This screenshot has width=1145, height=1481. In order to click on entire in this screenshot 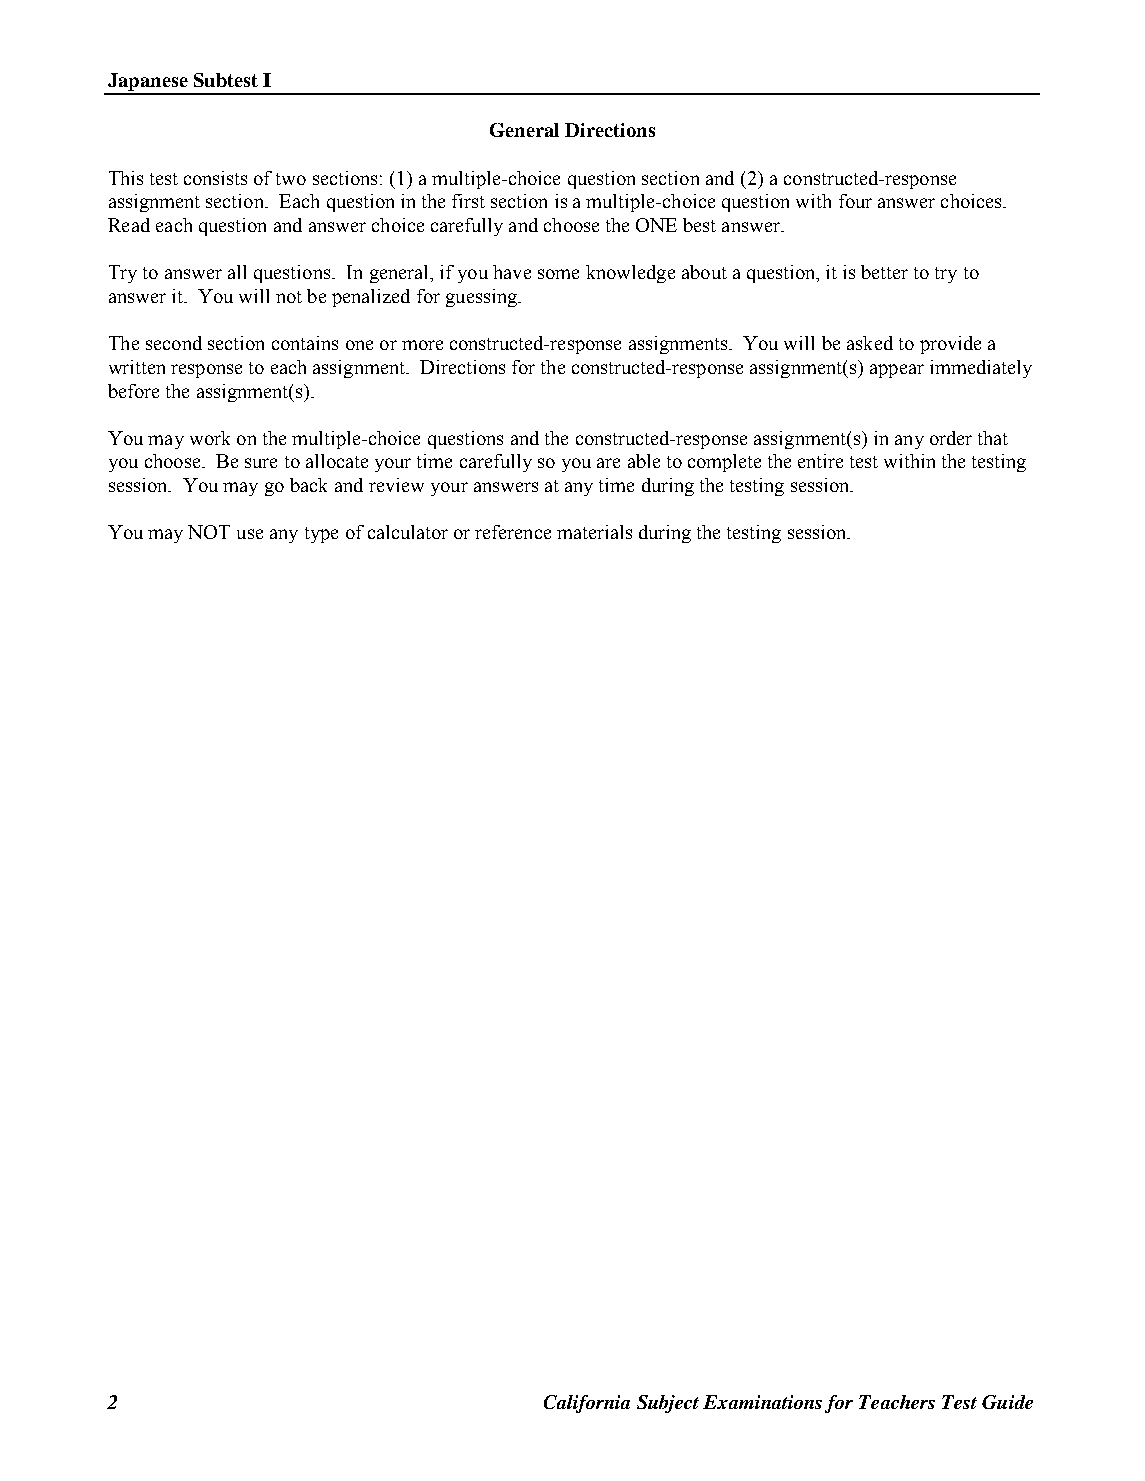, I will do `click(820, 461)`.
